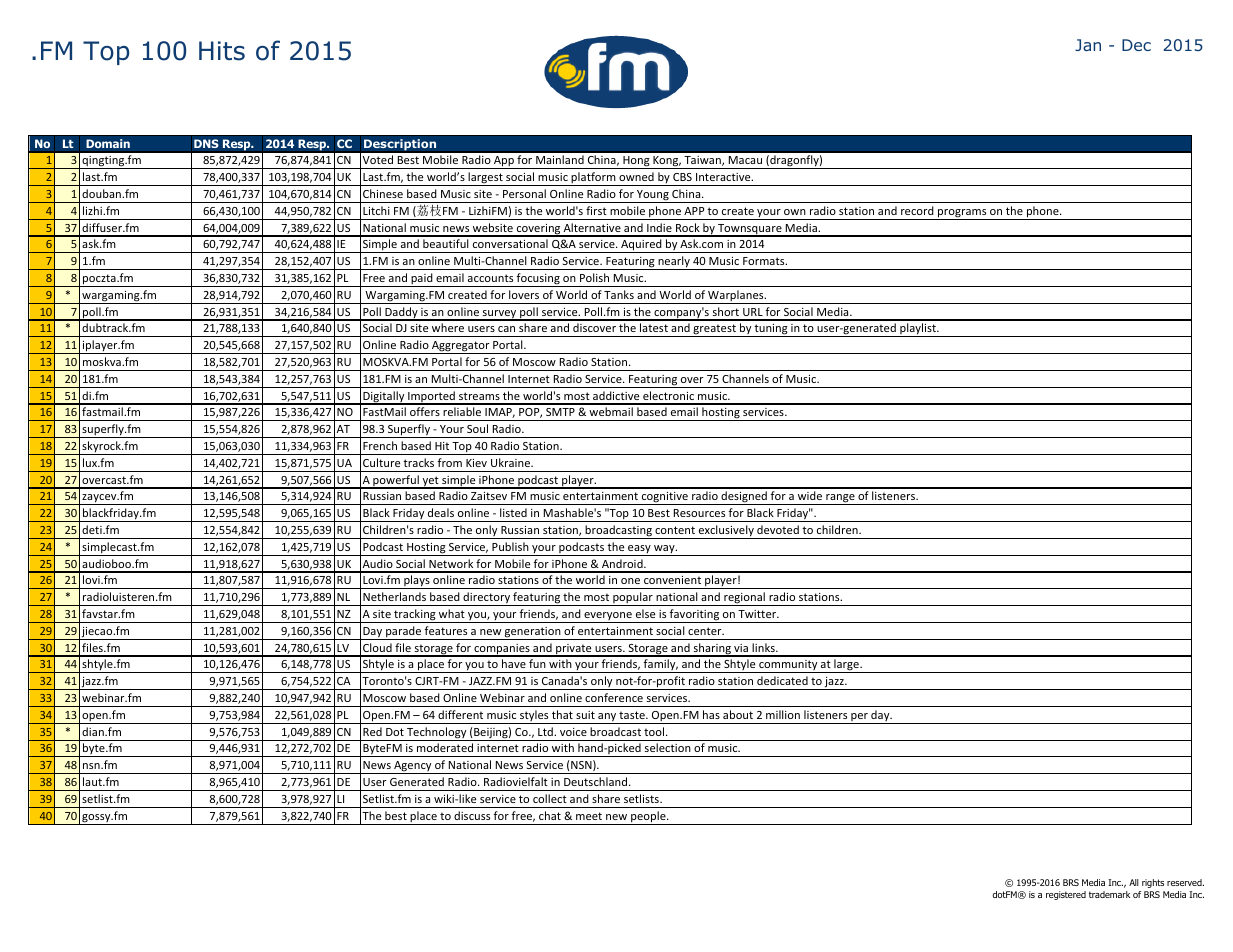 This screenshot has width=1233, height=952. I want to click on content, so click(675, 530).
